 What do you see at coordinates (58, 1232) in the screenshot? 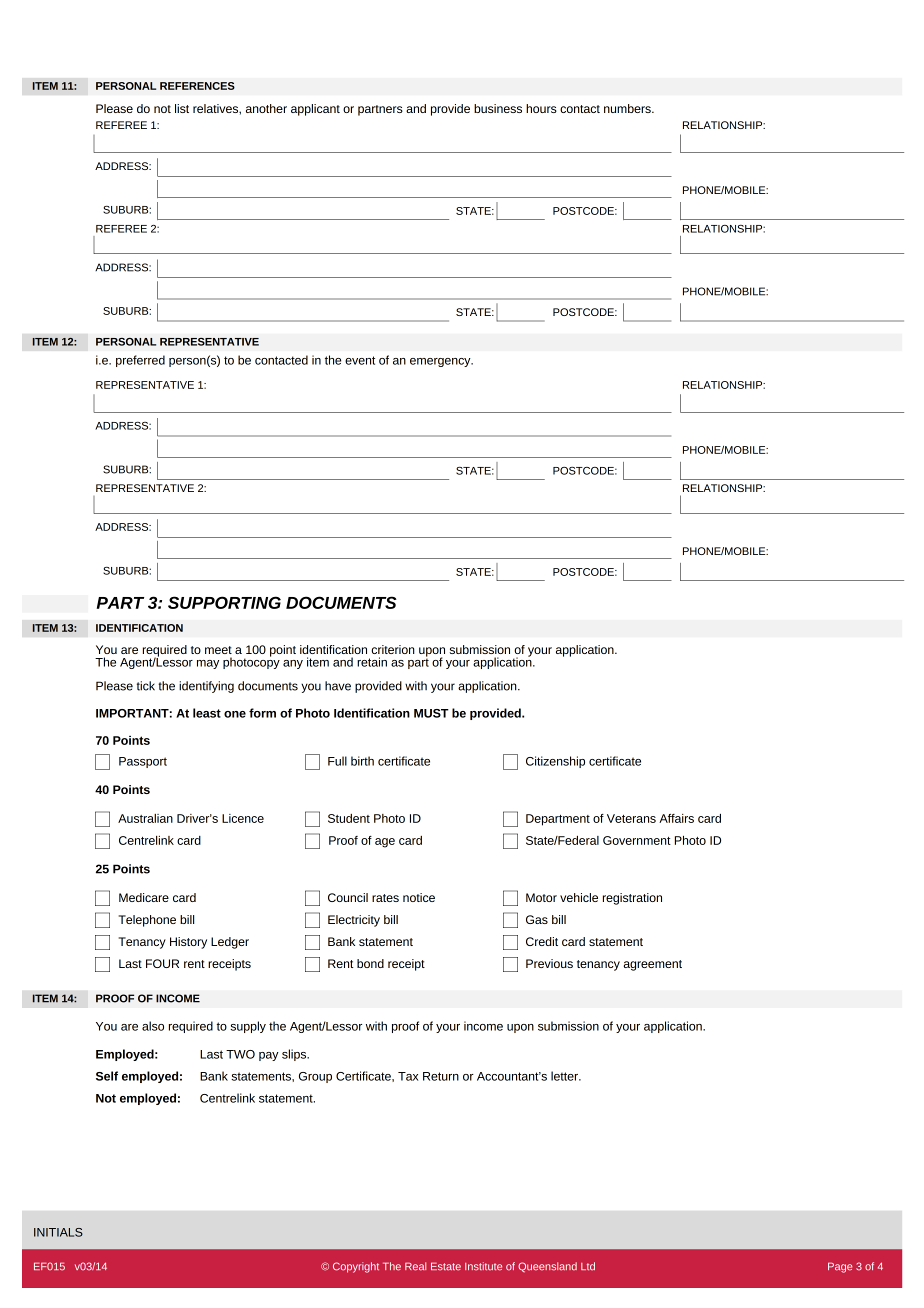
I see `INITIALS` at bounding box center [58, 1232].
